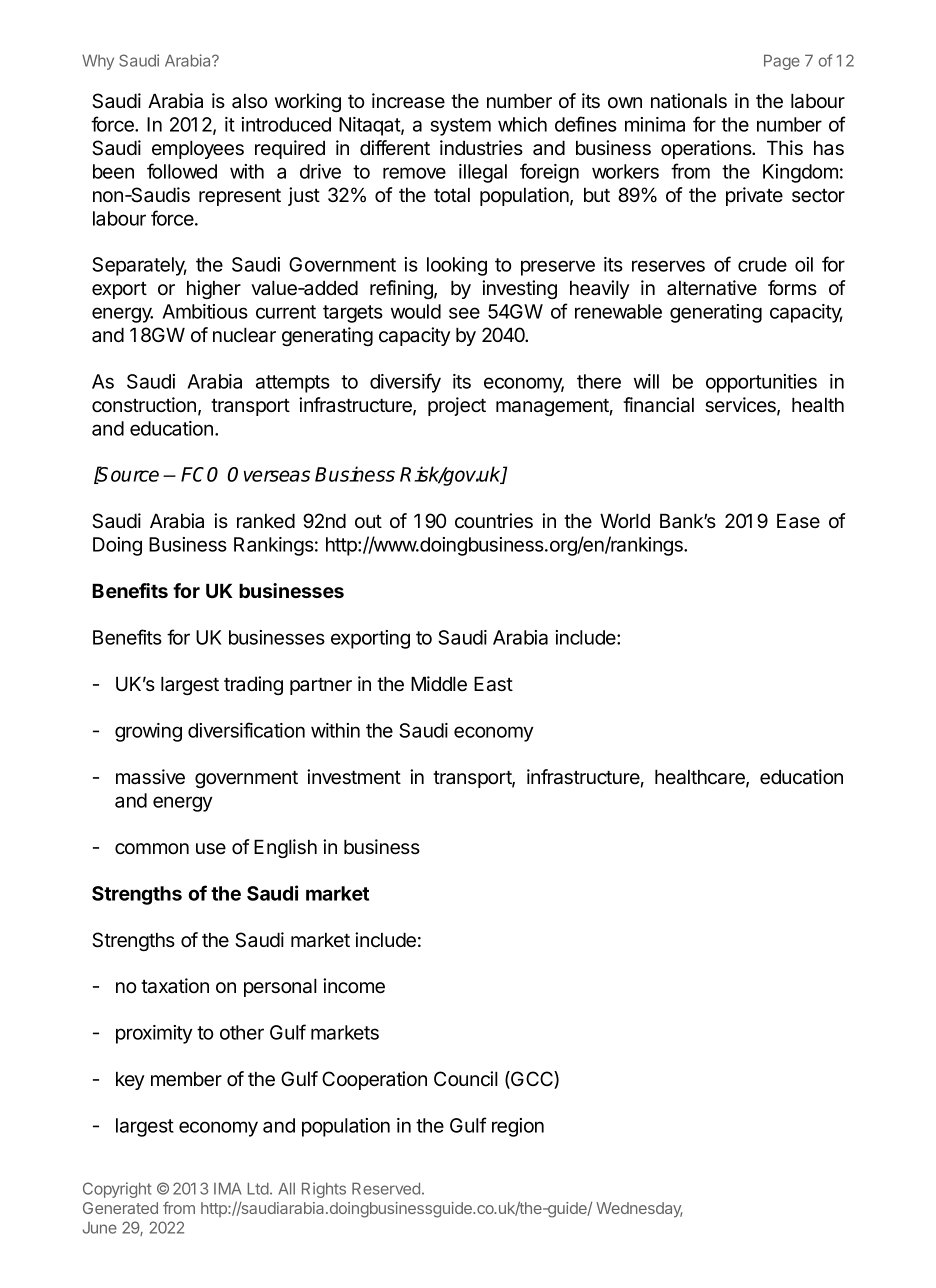 The image size is (936, 1288). I want to click on opportunities, so click(761, 383).
